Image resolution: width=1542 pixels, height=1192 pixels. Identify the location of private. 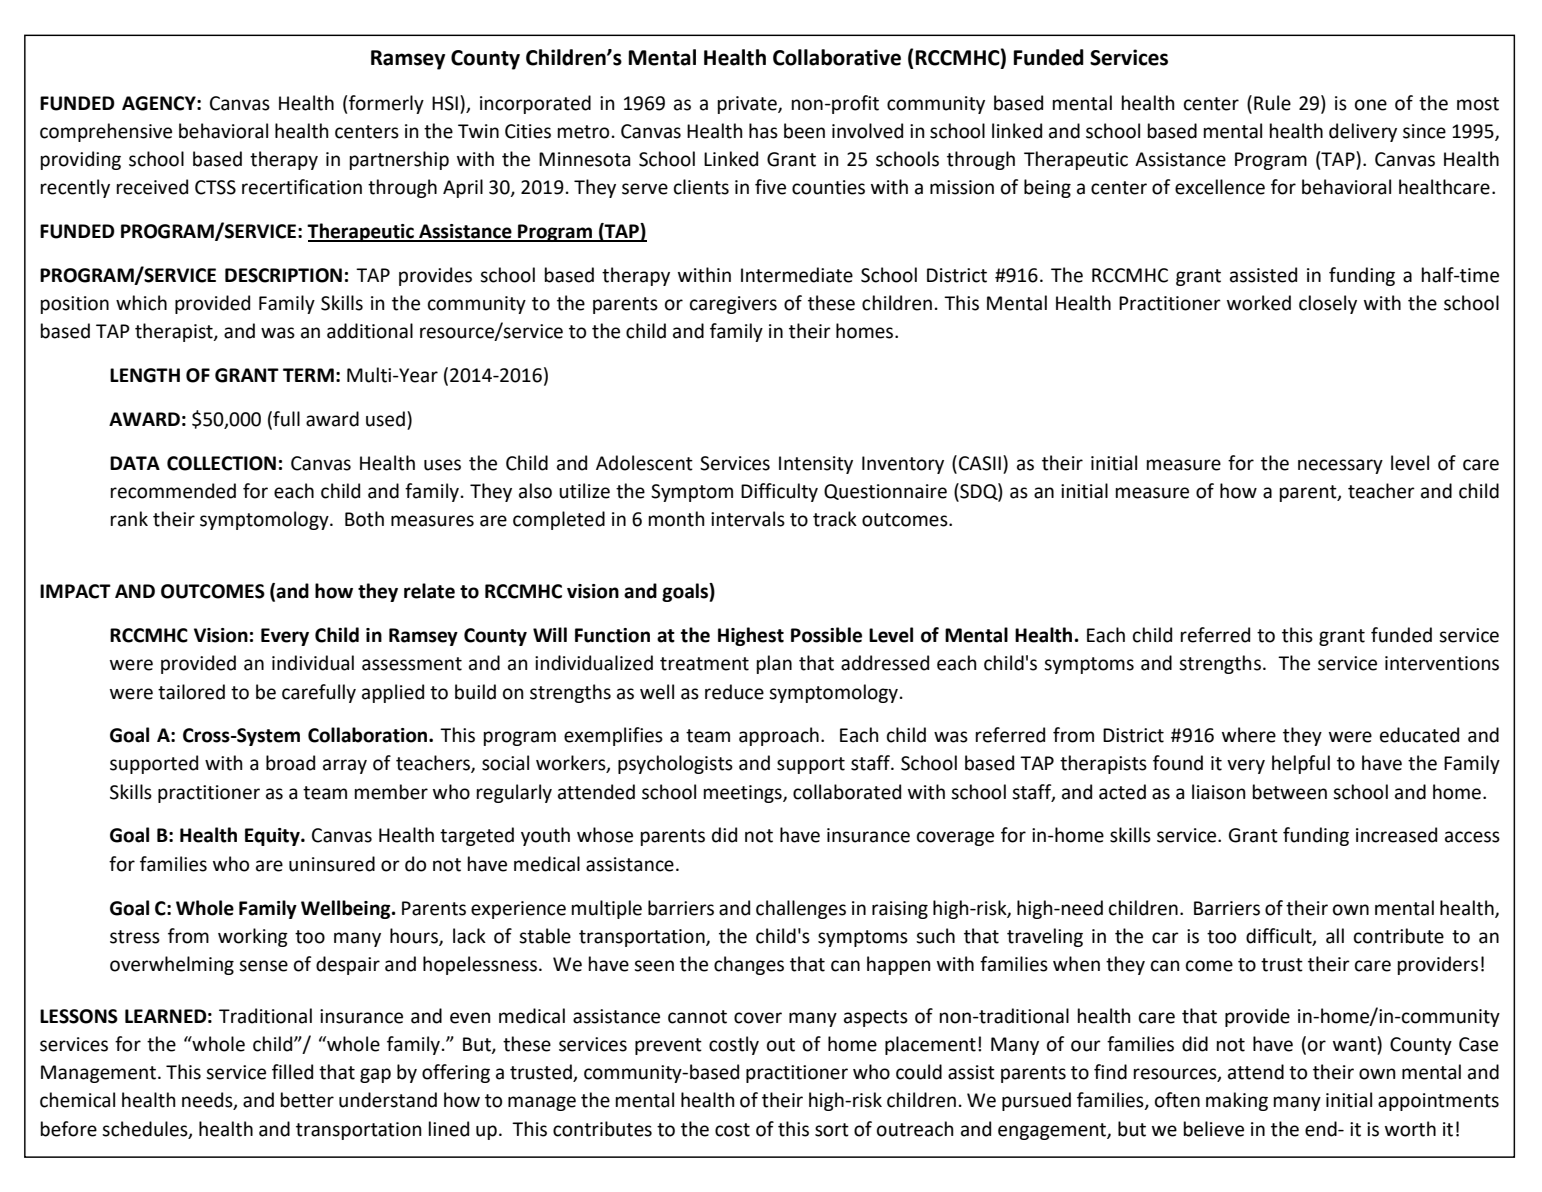
(748, 105).
